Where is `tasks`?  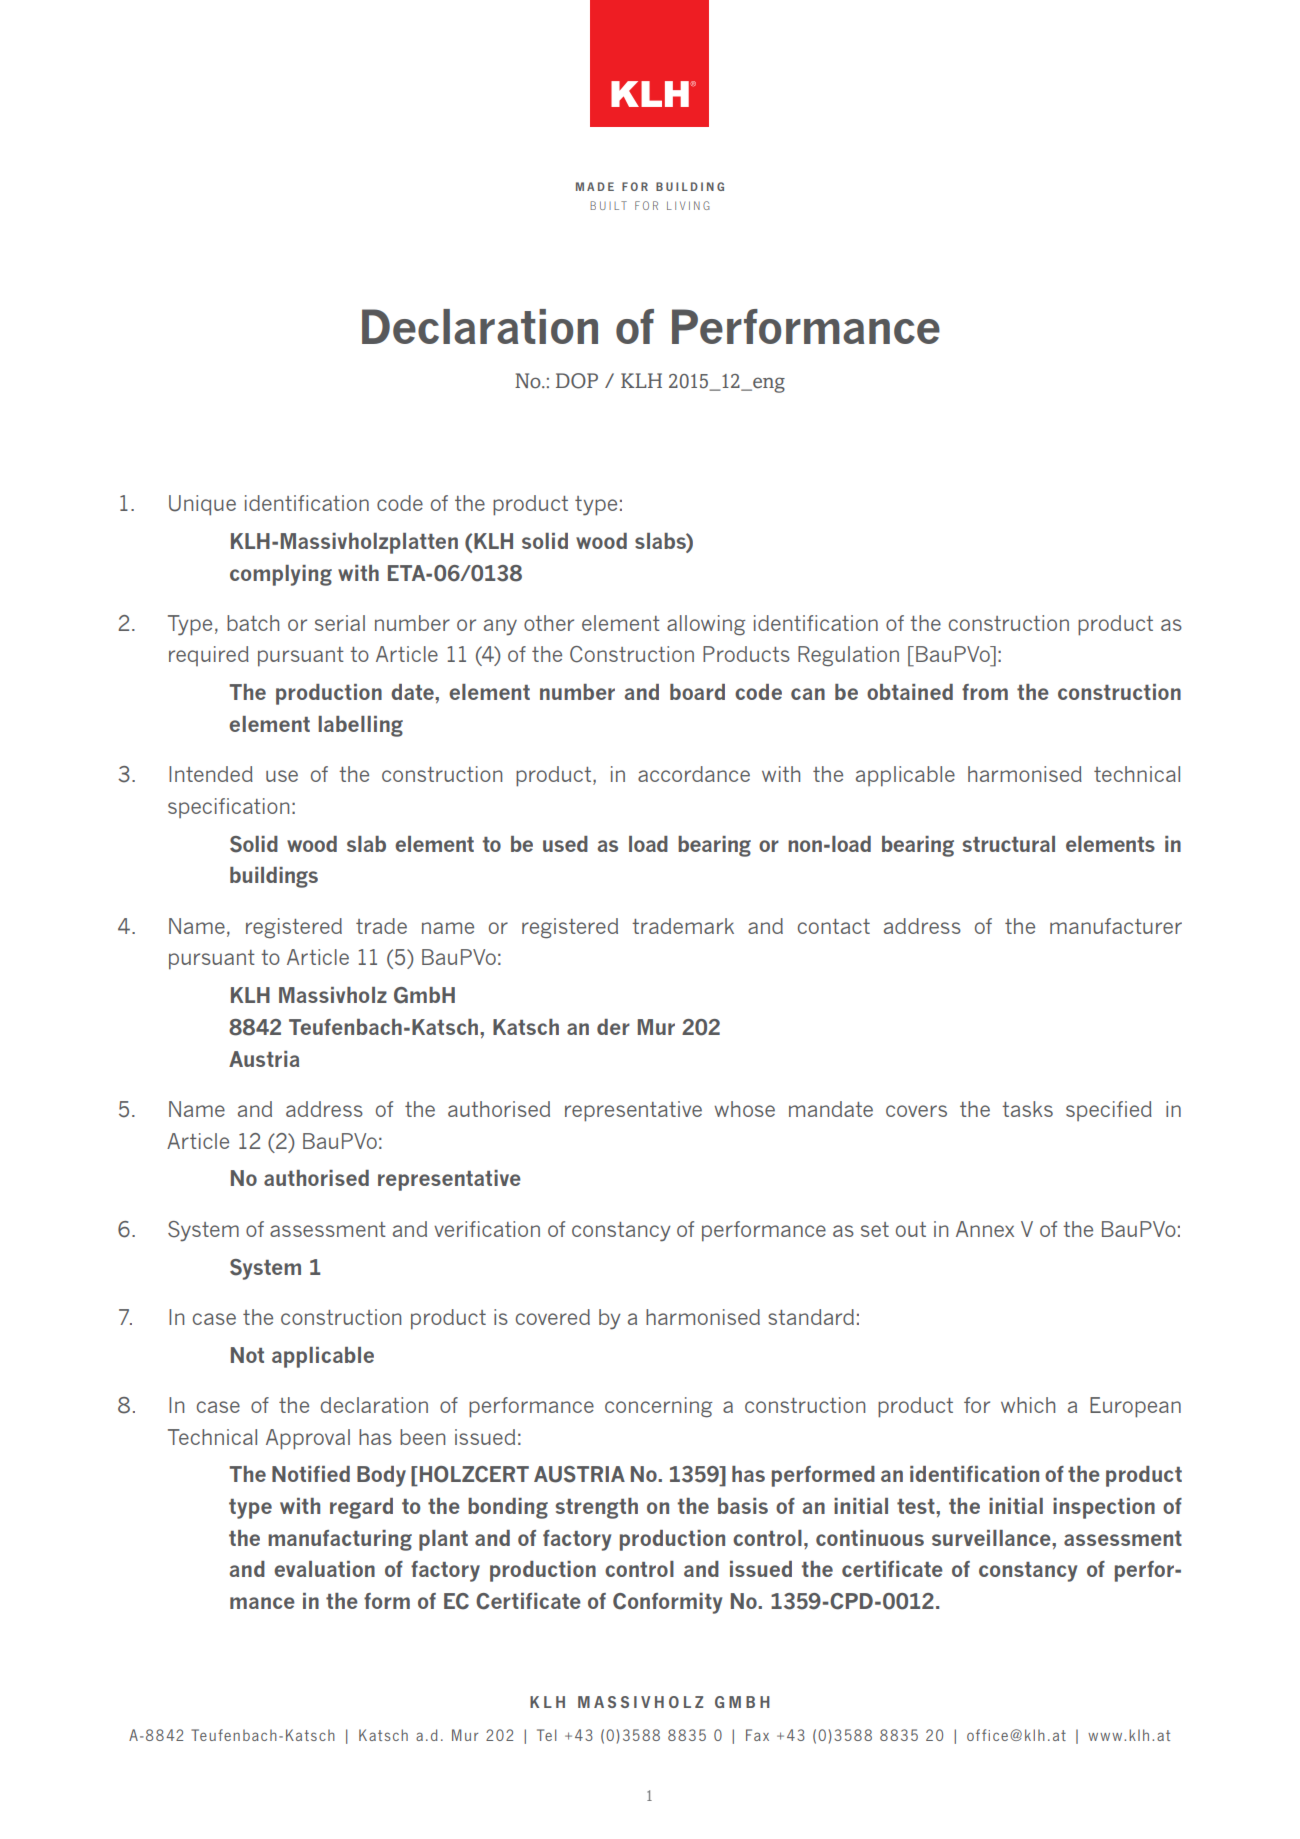
tasks is located at coordinates (1027, 1109).
